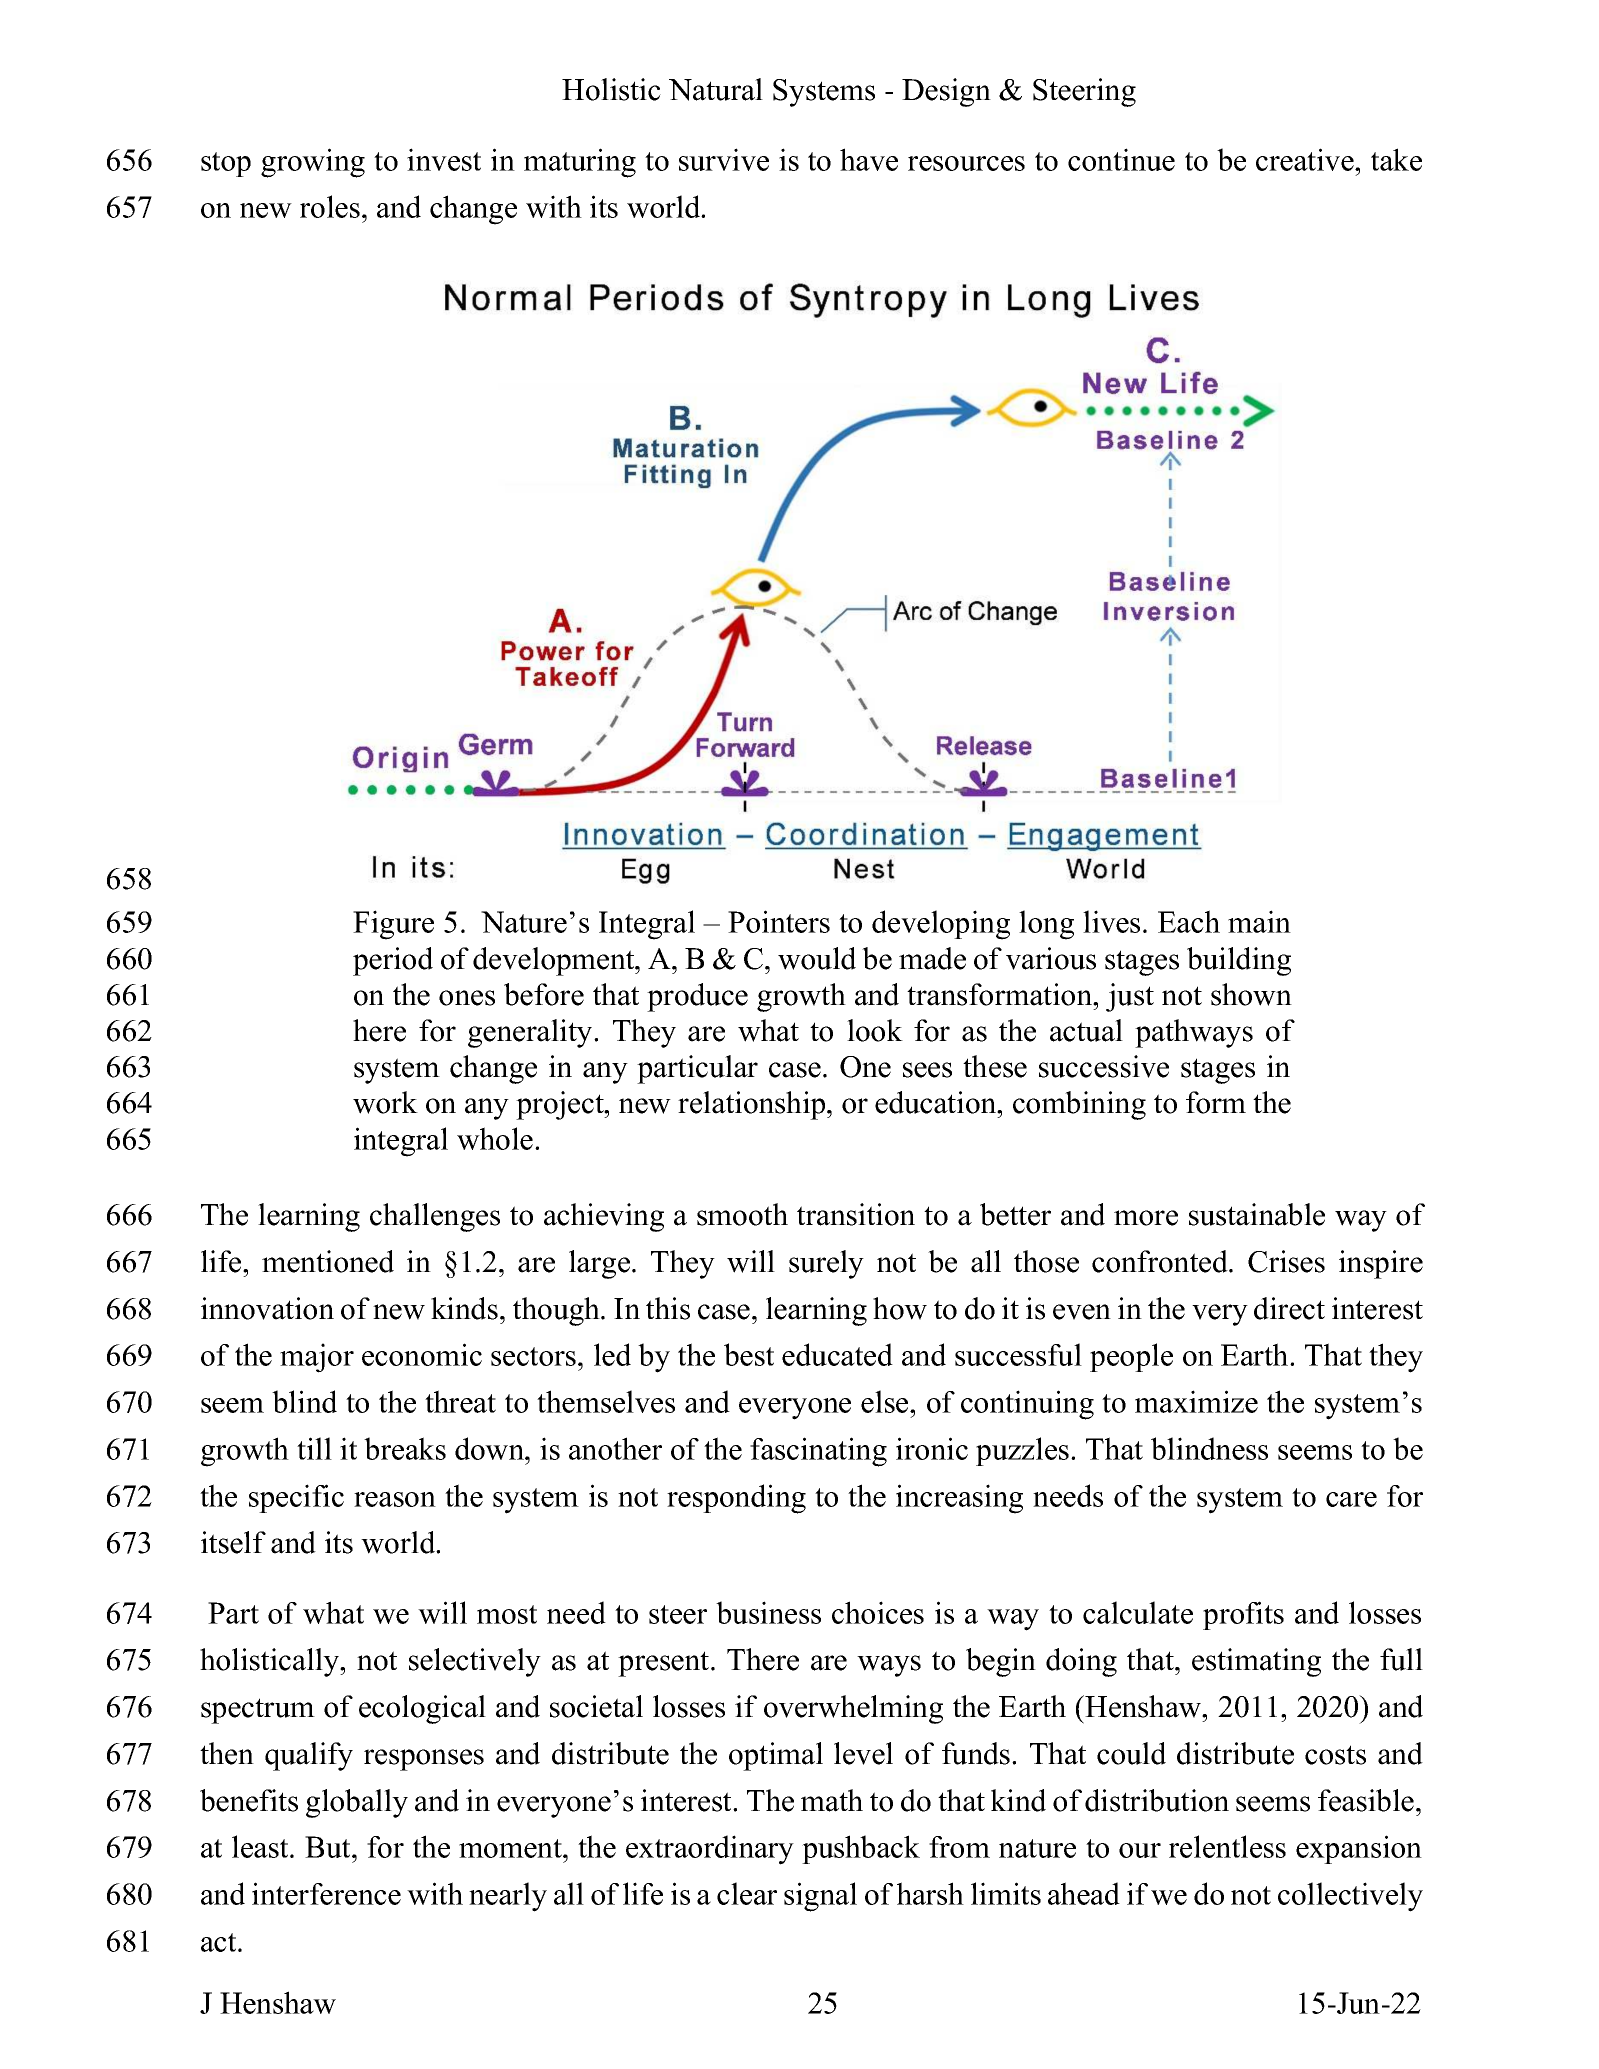 The height and width of the screenshot is (2069, 1599). Describe the element at coordinates (826, 1264) in the screenshot. I see `surely` at that location.
